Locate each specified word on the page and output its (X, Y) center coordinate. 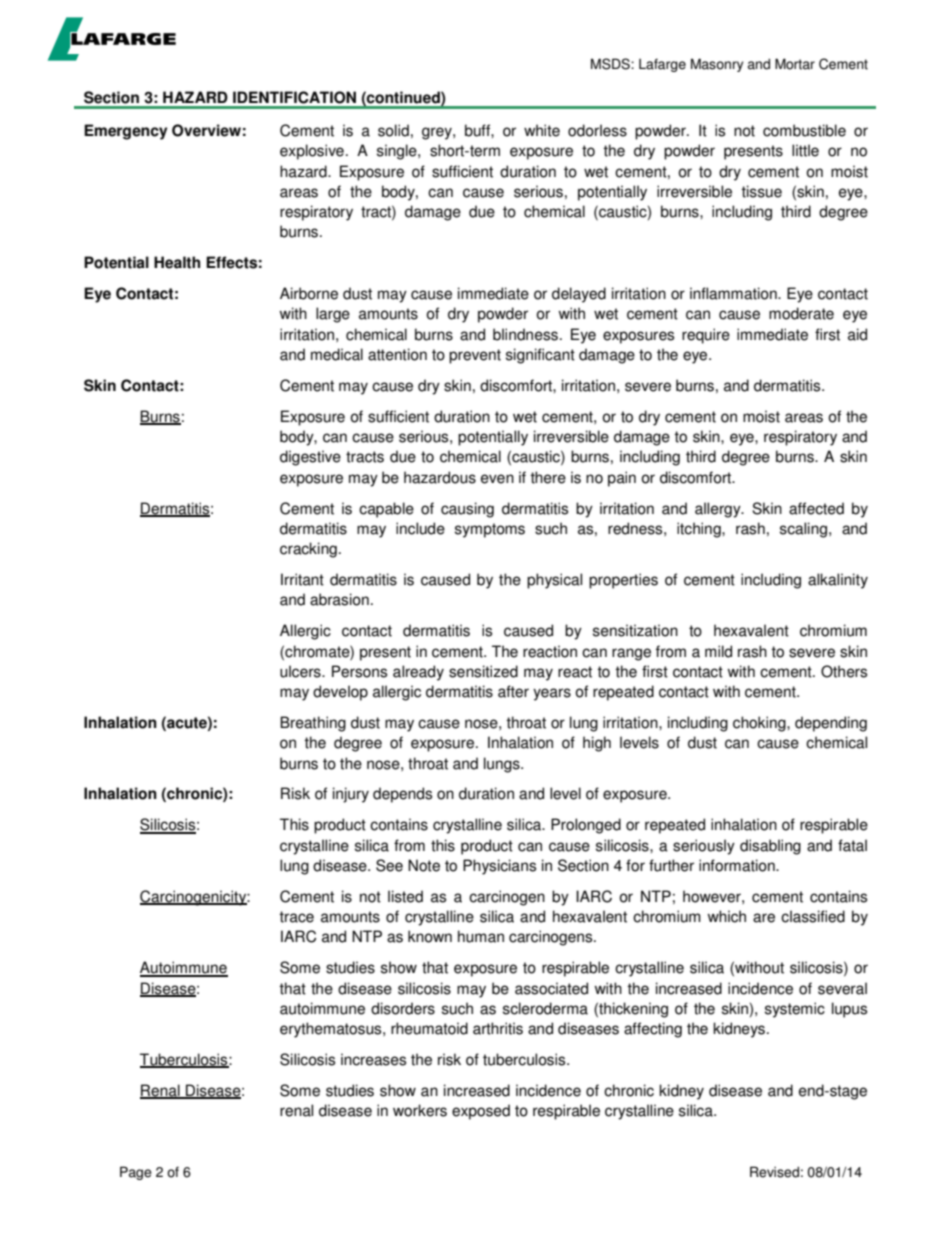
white (542, 130)
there (548, 477)
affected (816, 508)
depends (402, 795)
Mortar (795, 64)
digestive (310, 458)
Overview (206, 130)
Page (136, 1173)
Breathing (313, 724)
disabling (770, 847)
